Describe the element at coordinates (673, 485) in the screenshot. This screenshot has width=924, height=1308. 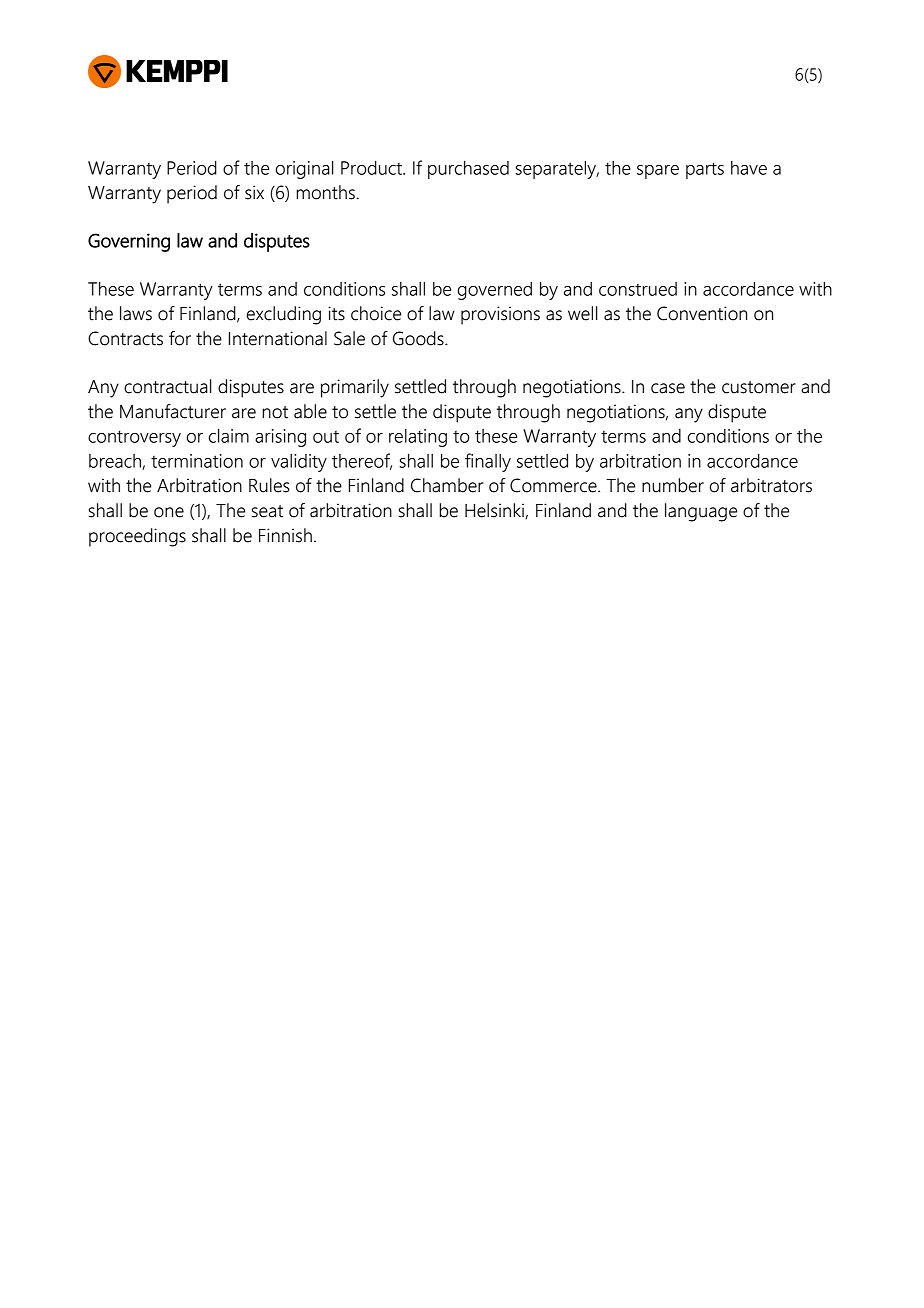
I see `number` at that location.
